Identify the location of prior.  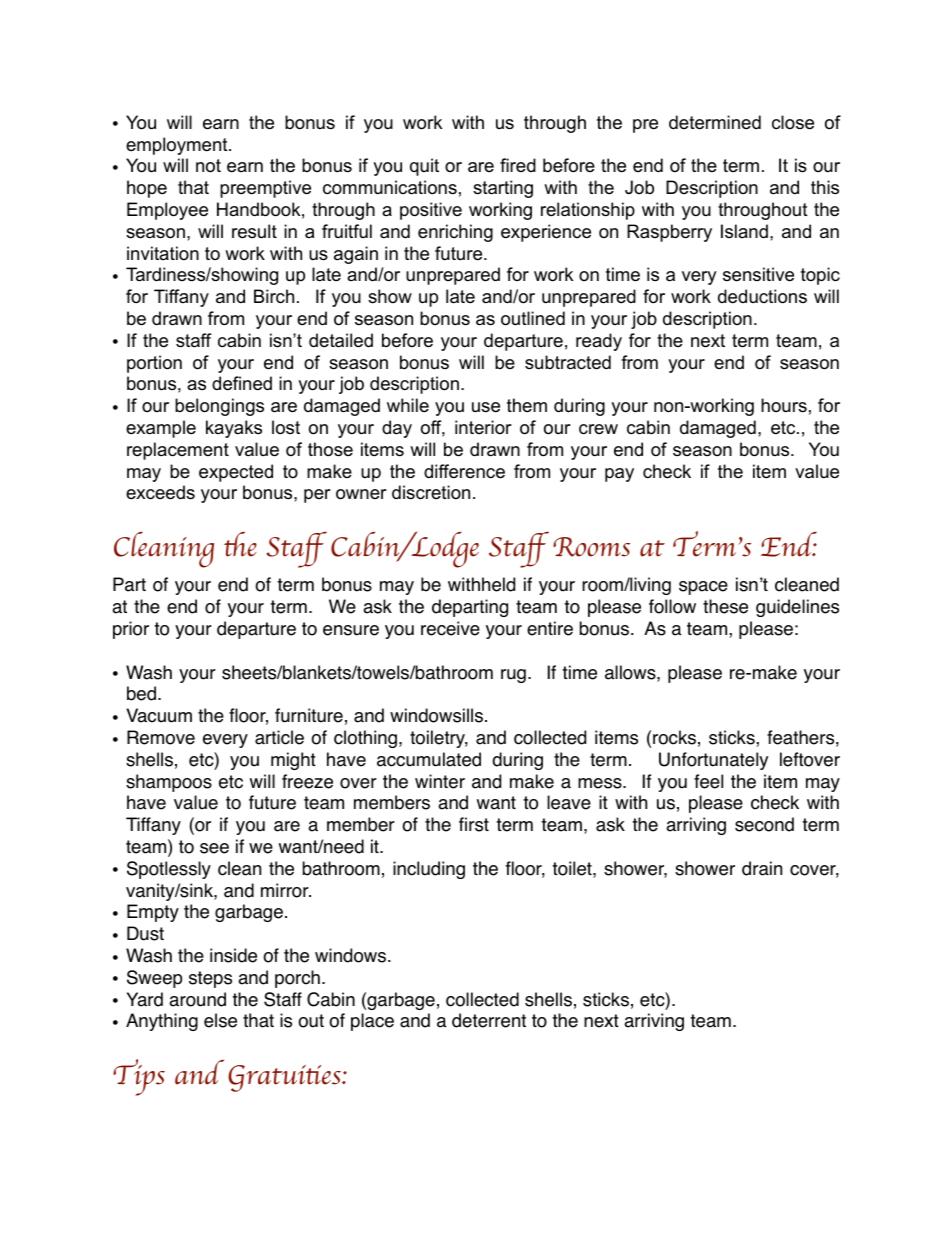
(131, 630).
